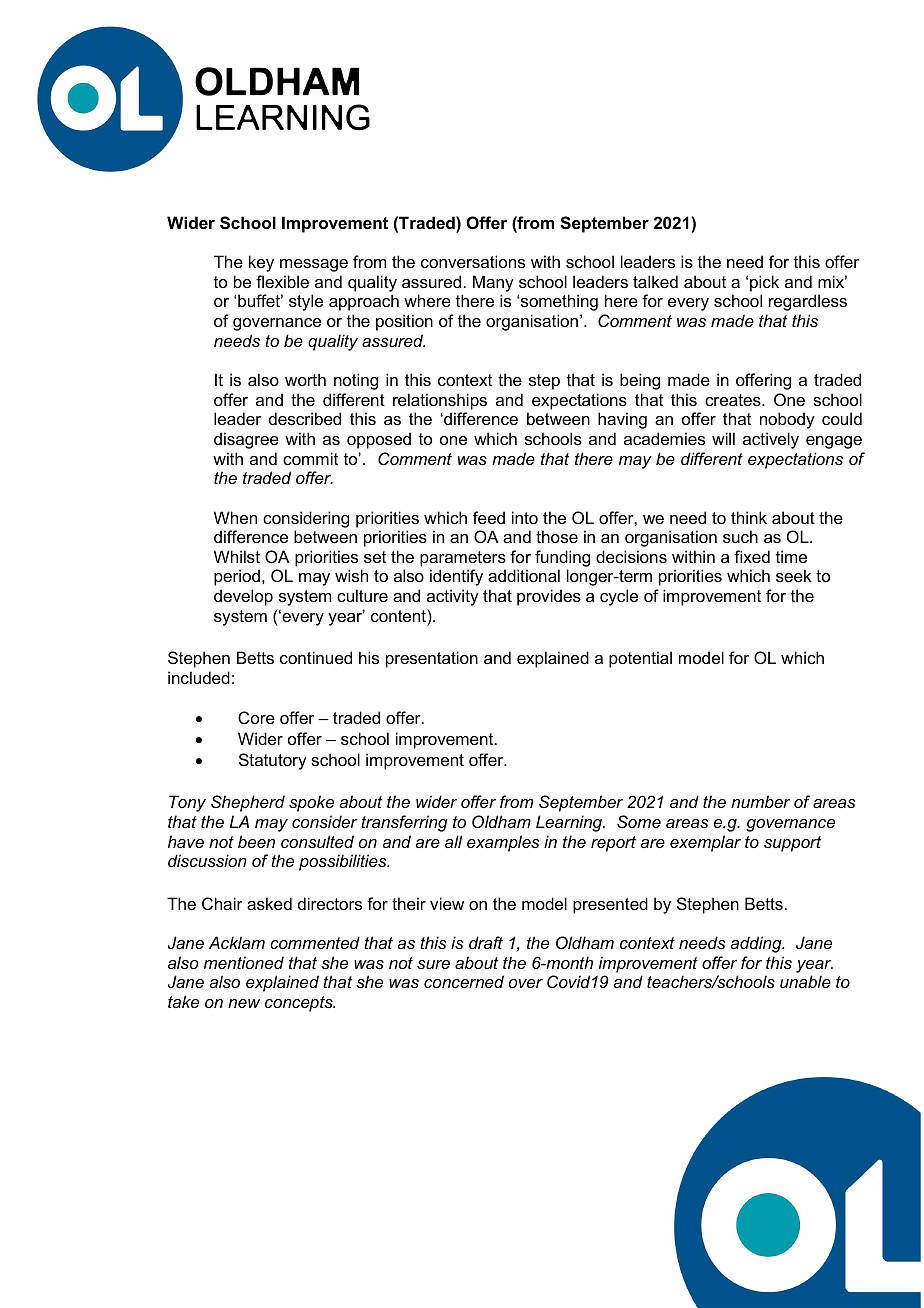 The height and width of the screenshot is (1308, 924). Describe the element at coordinates (248, 803) in the screenshot. I see `Shepherd` at that location.
